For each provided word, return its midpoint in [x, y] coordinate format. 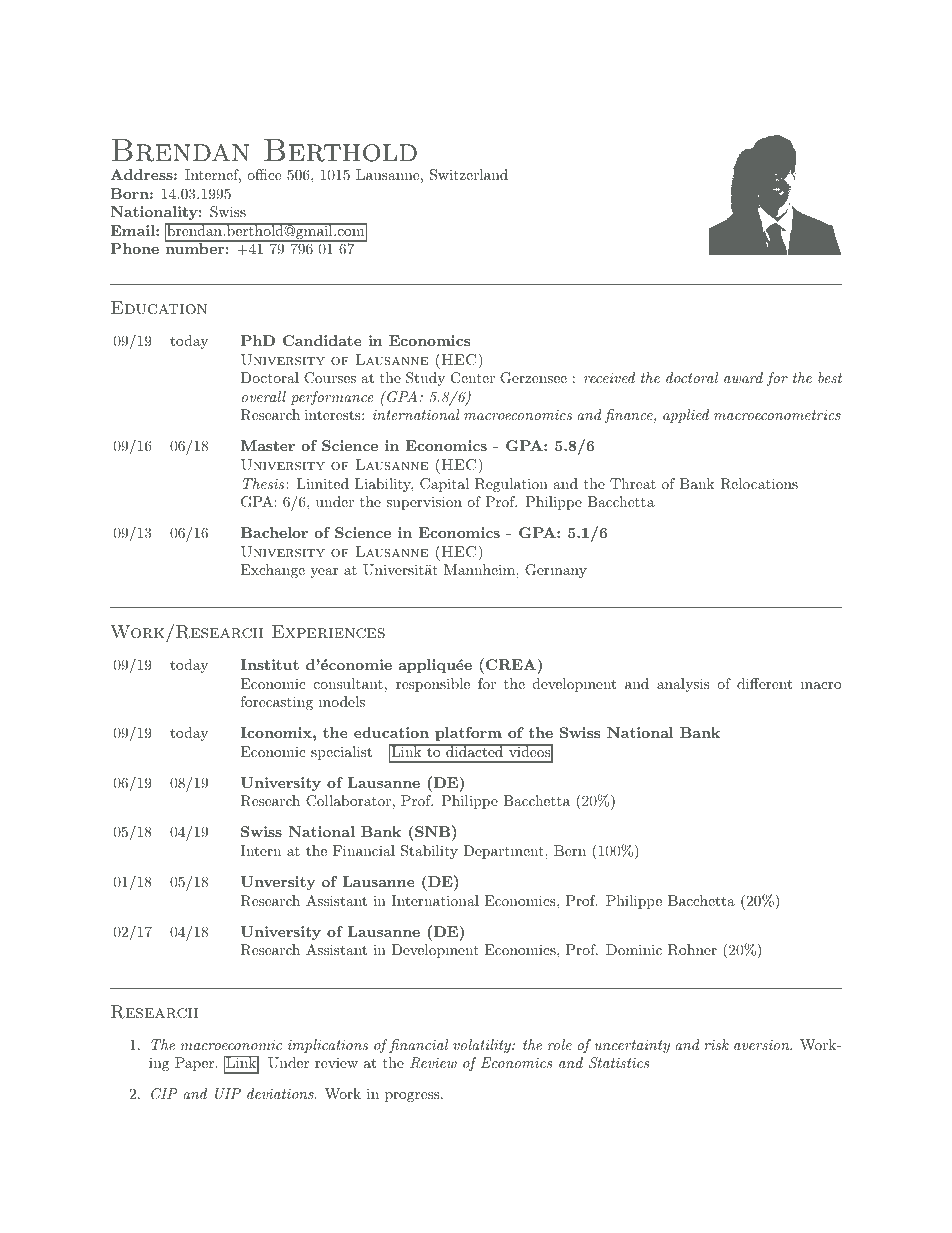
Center [473, 378]
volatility [483, 1046]
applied [686, 416]
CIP [164, 1094]
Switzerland [469, 175]
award [743, 377]
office [264, 174]
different [764, 683]
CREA [510, 664]
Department [504, 852]
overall [264, 396]
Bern [570, 850]
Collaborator [348, 801]
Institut [270, 664]
